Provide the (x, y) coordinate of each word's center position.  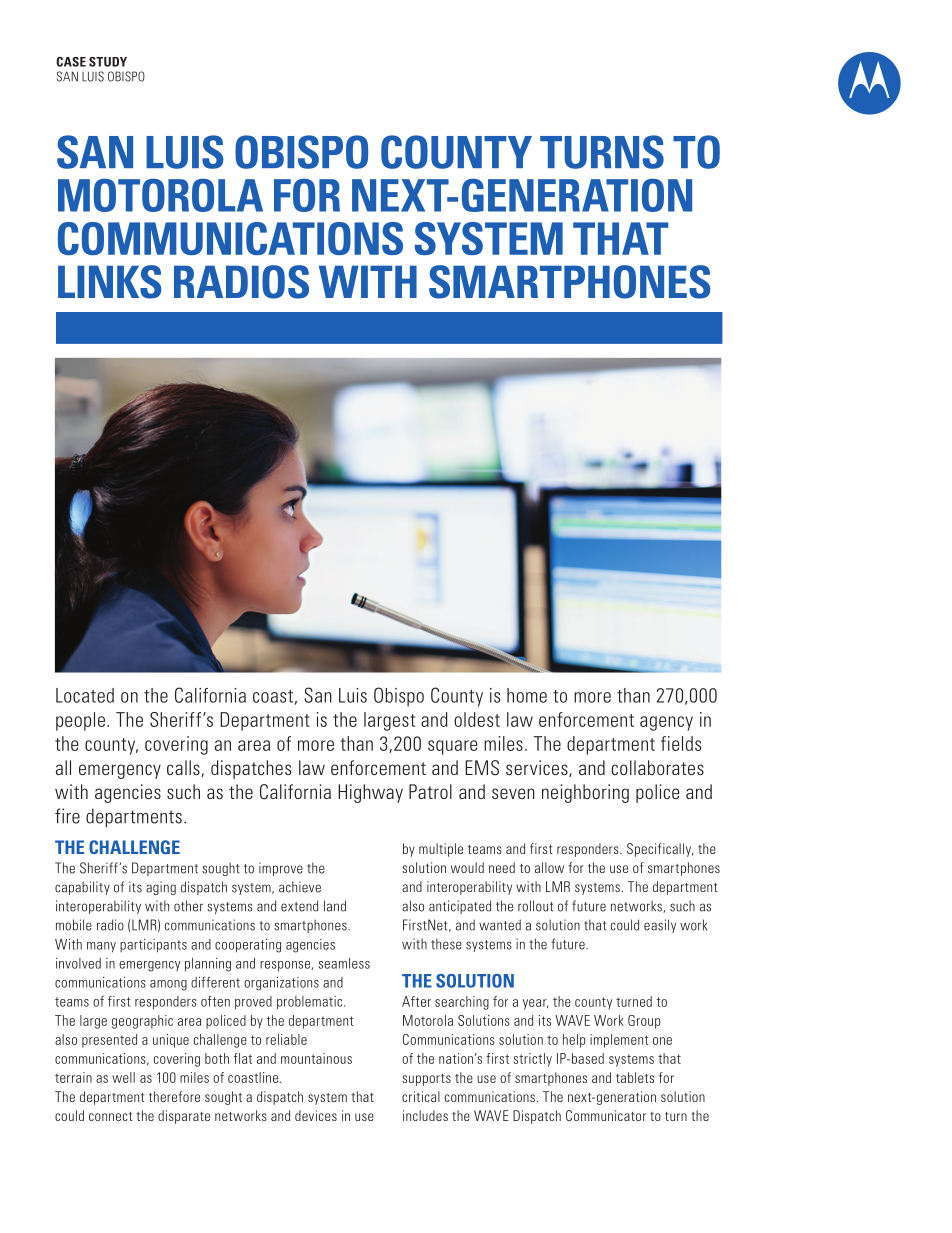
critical (421, 1096)
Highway (370, 793)
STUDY (108, 62)
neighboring (585, 793)
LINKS (110, 282)
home (527, 695)
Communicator (606, 1115)
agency (666, 723)
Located (85, 695)
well (123, 1077)
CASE (71, 62)
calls (184, 768)
